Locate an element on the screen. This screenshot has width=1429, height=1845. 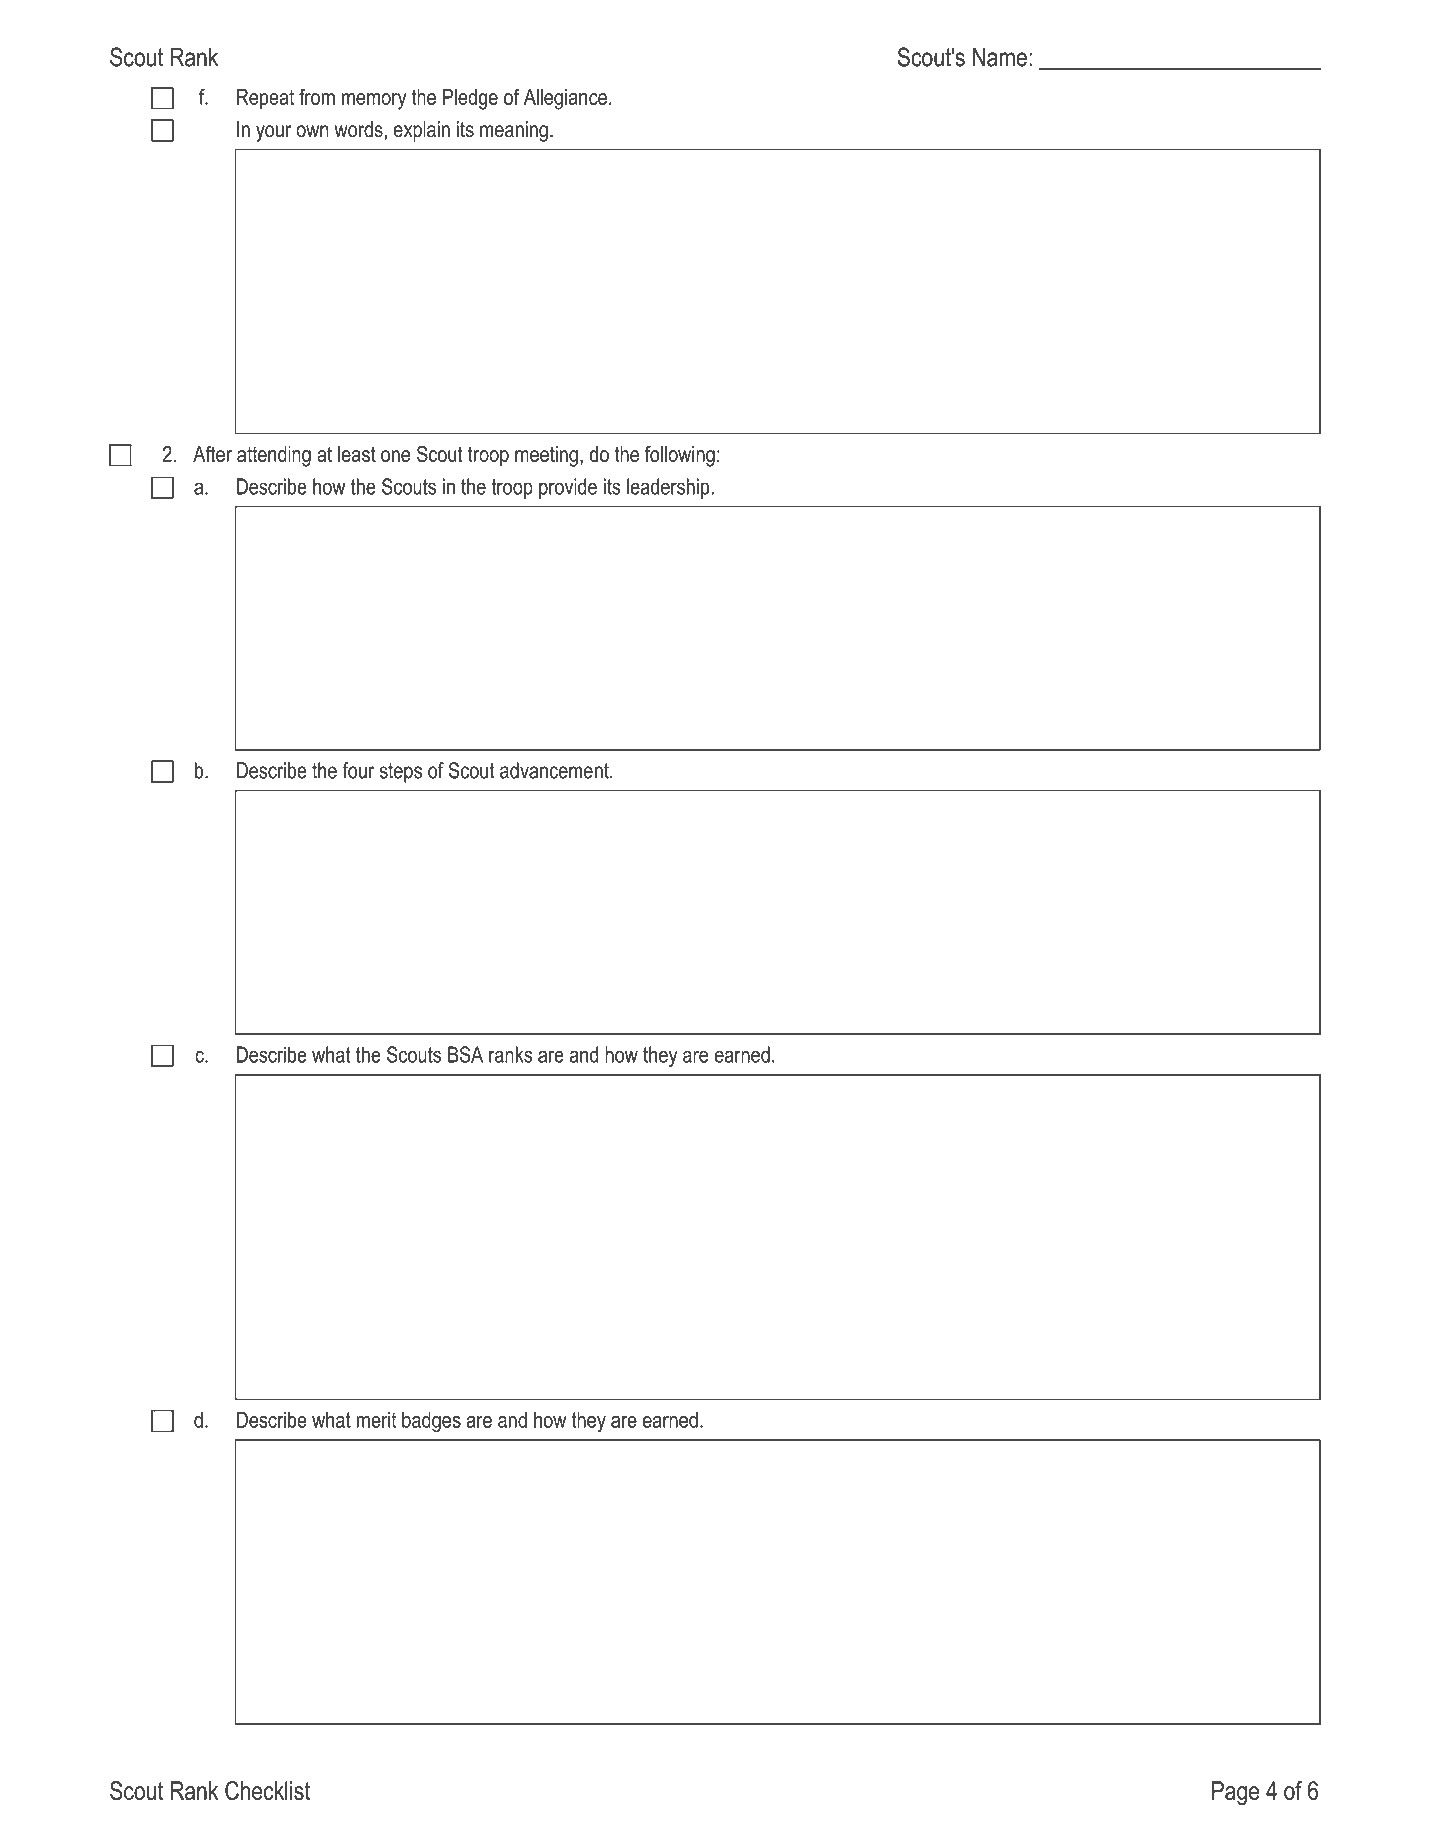
leadership is located at coordinates (669, 488).
